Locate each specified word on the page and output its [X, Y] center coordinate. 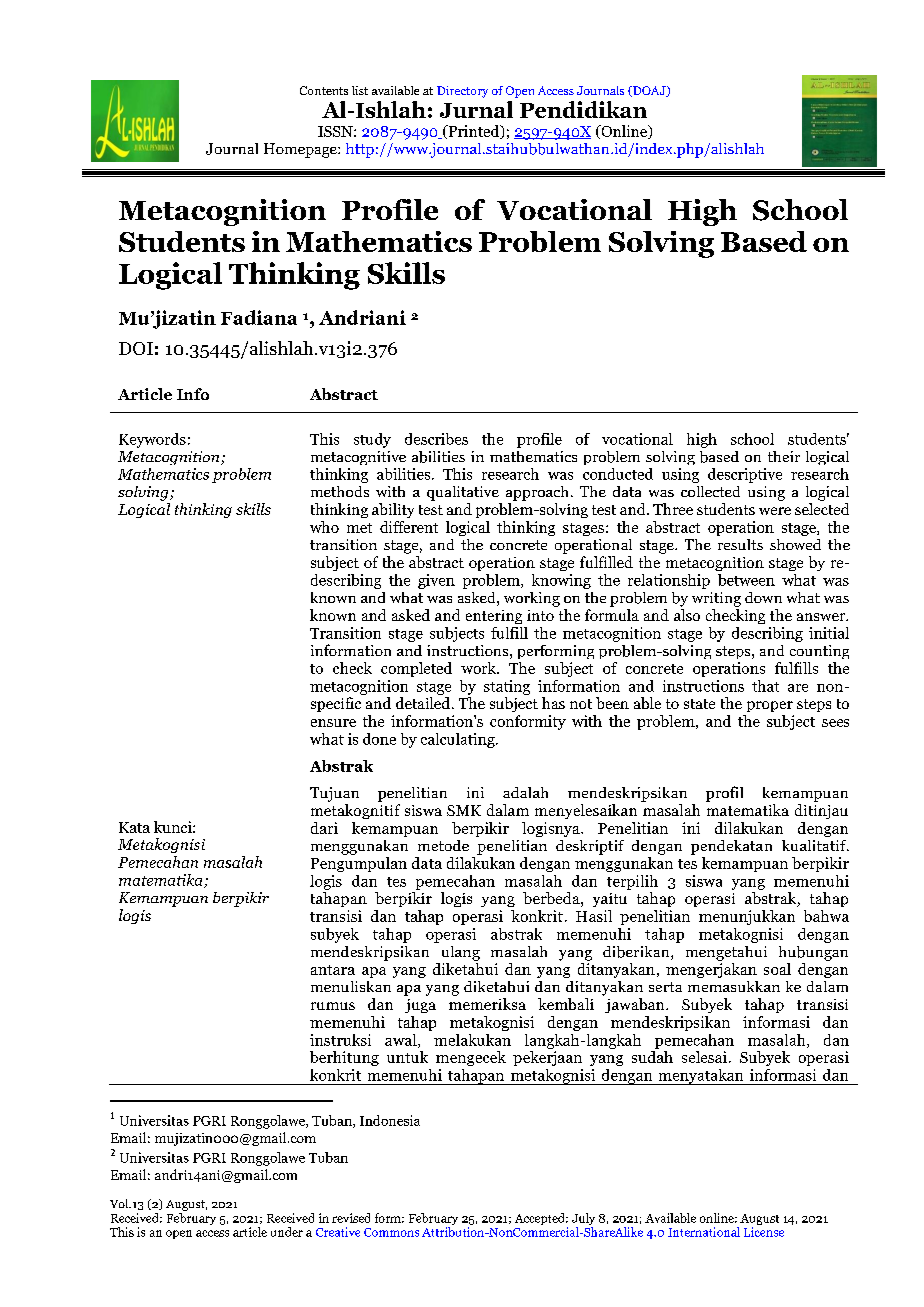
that [765, 686]
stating [507, 687]
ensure [333, 723]
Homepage [301, 150]
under [287, 1232]
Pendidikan [583, 109]
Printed [474, 132]
